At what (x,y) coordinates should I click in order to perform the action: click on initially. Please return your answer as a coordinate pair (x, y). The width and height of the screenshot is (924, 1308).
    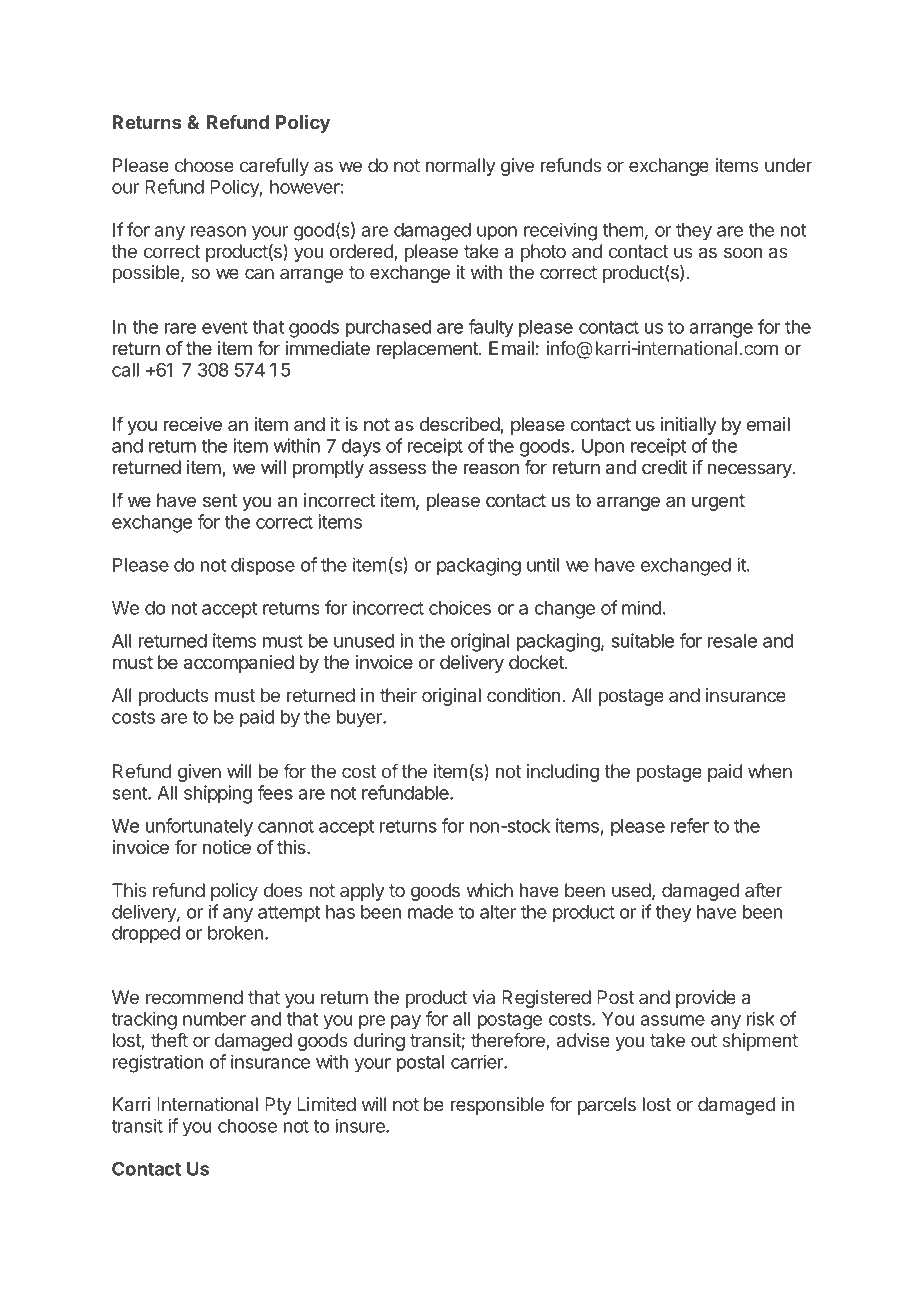
    Looking at the image, I should click on (689, 426).
